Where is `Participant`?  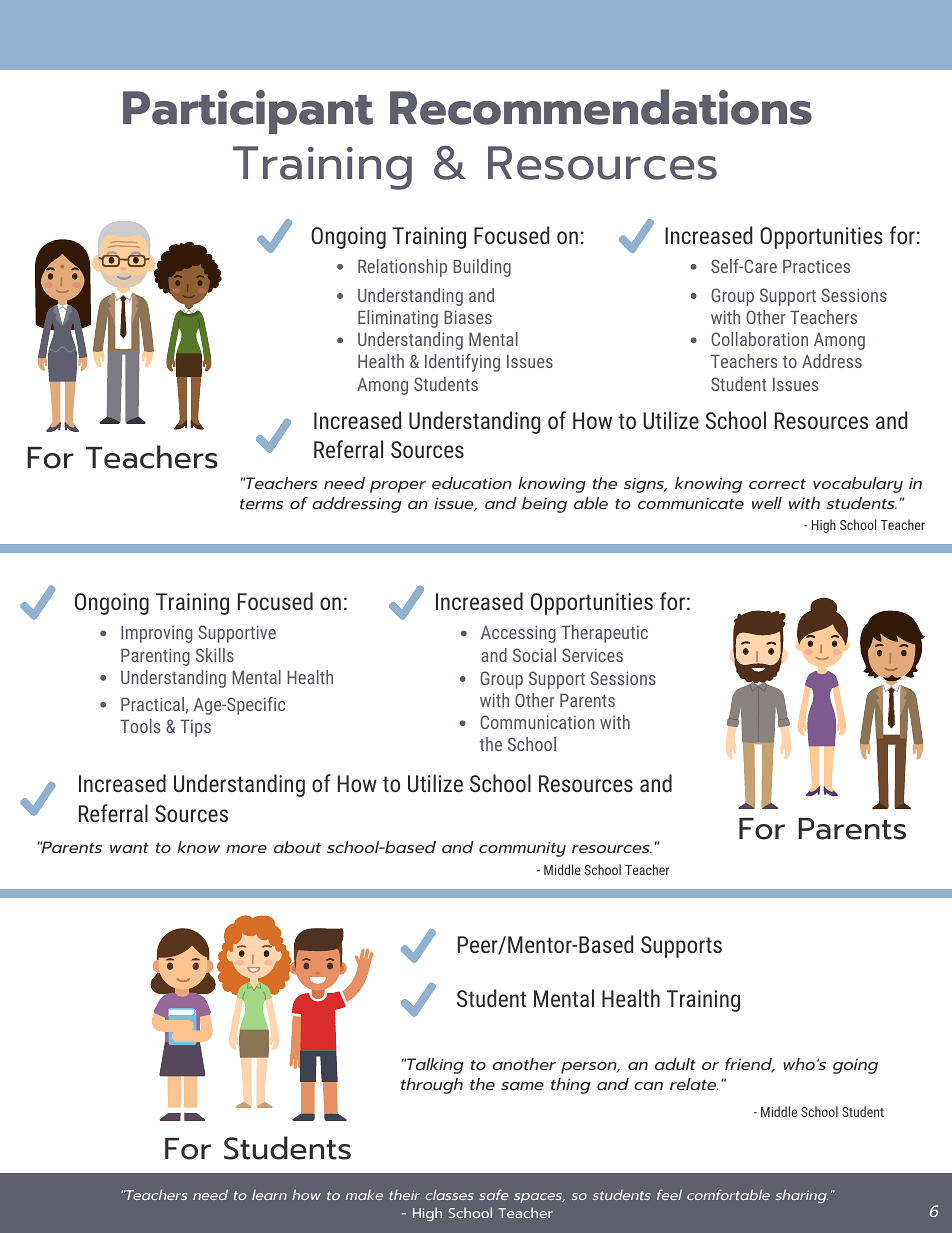
Participant is located at coordinates (248, 112).
